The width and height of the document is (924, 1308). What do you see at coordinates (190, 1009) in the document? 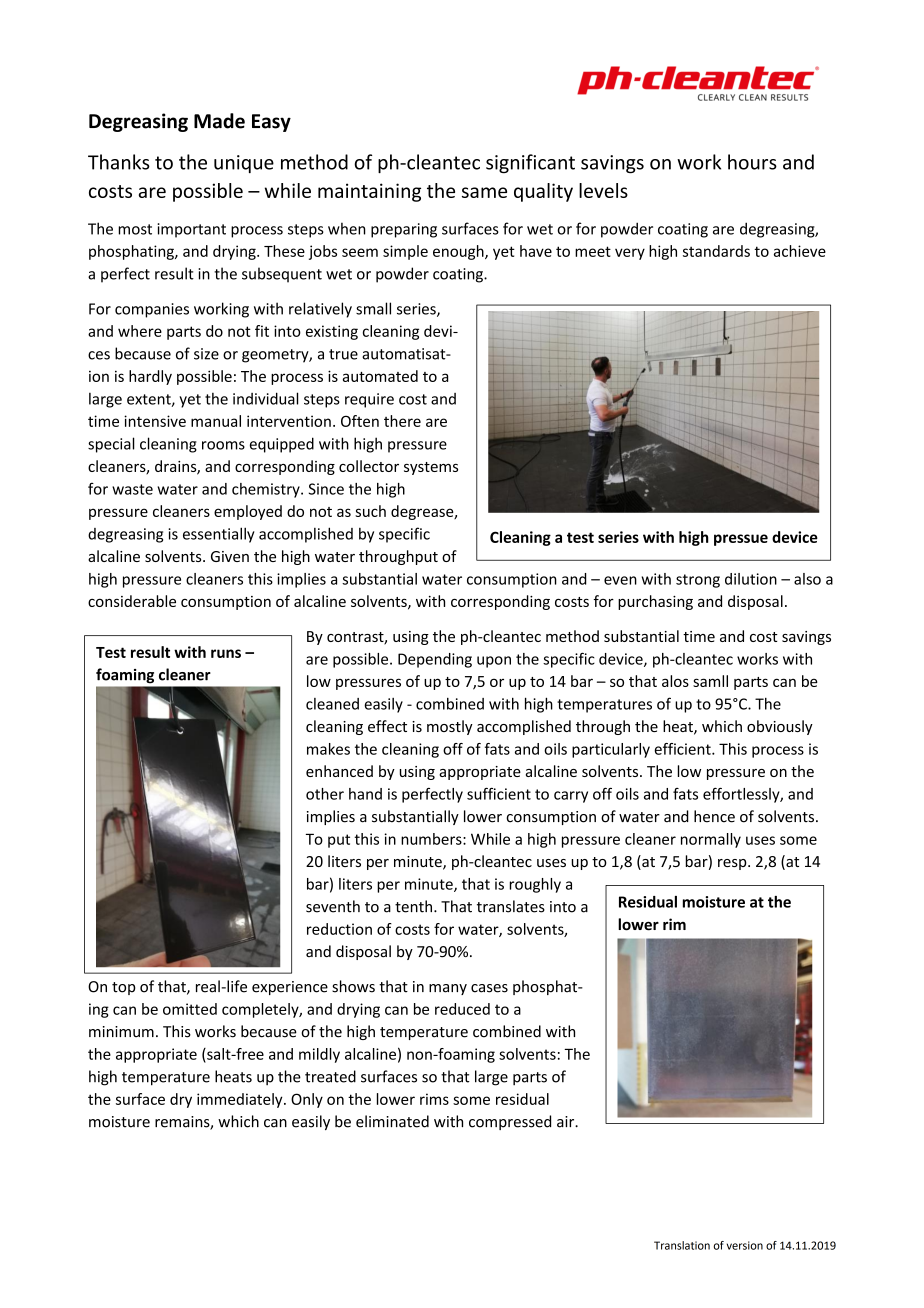
I see `omitted` at bounding box center [190, 1009].
